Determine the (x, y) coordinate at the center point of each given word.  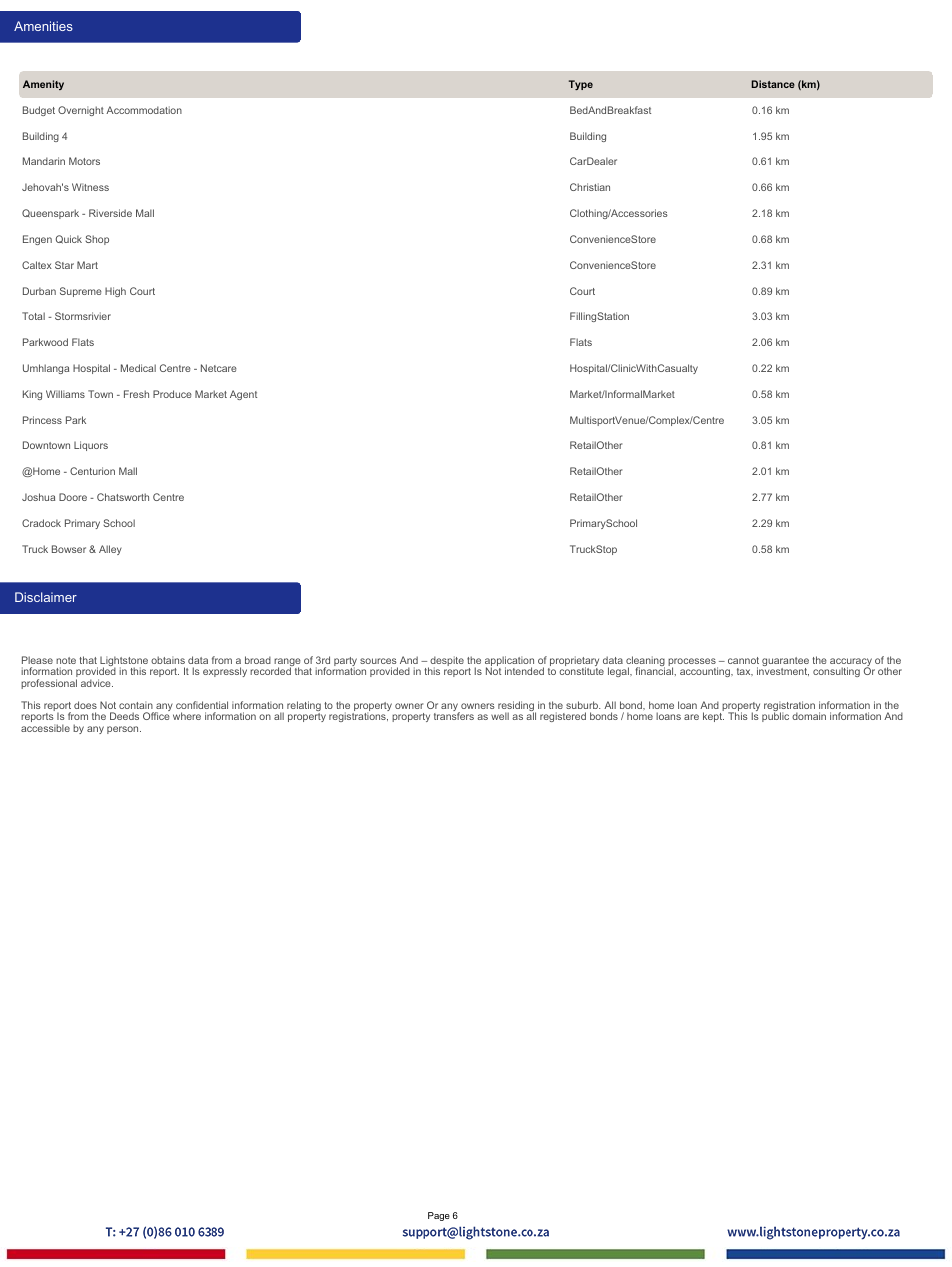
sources (378, 661)
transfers (454, 715)
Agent (243, 395)
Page (439, 1216)
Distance (773, 84)
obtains (168, 660)
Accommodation (144, 110)
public (775, 716)
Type (581, 85)
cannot (743, 660)
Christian (590, 187)
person (124, 730)
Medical (138, 368)
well (500, 716)
